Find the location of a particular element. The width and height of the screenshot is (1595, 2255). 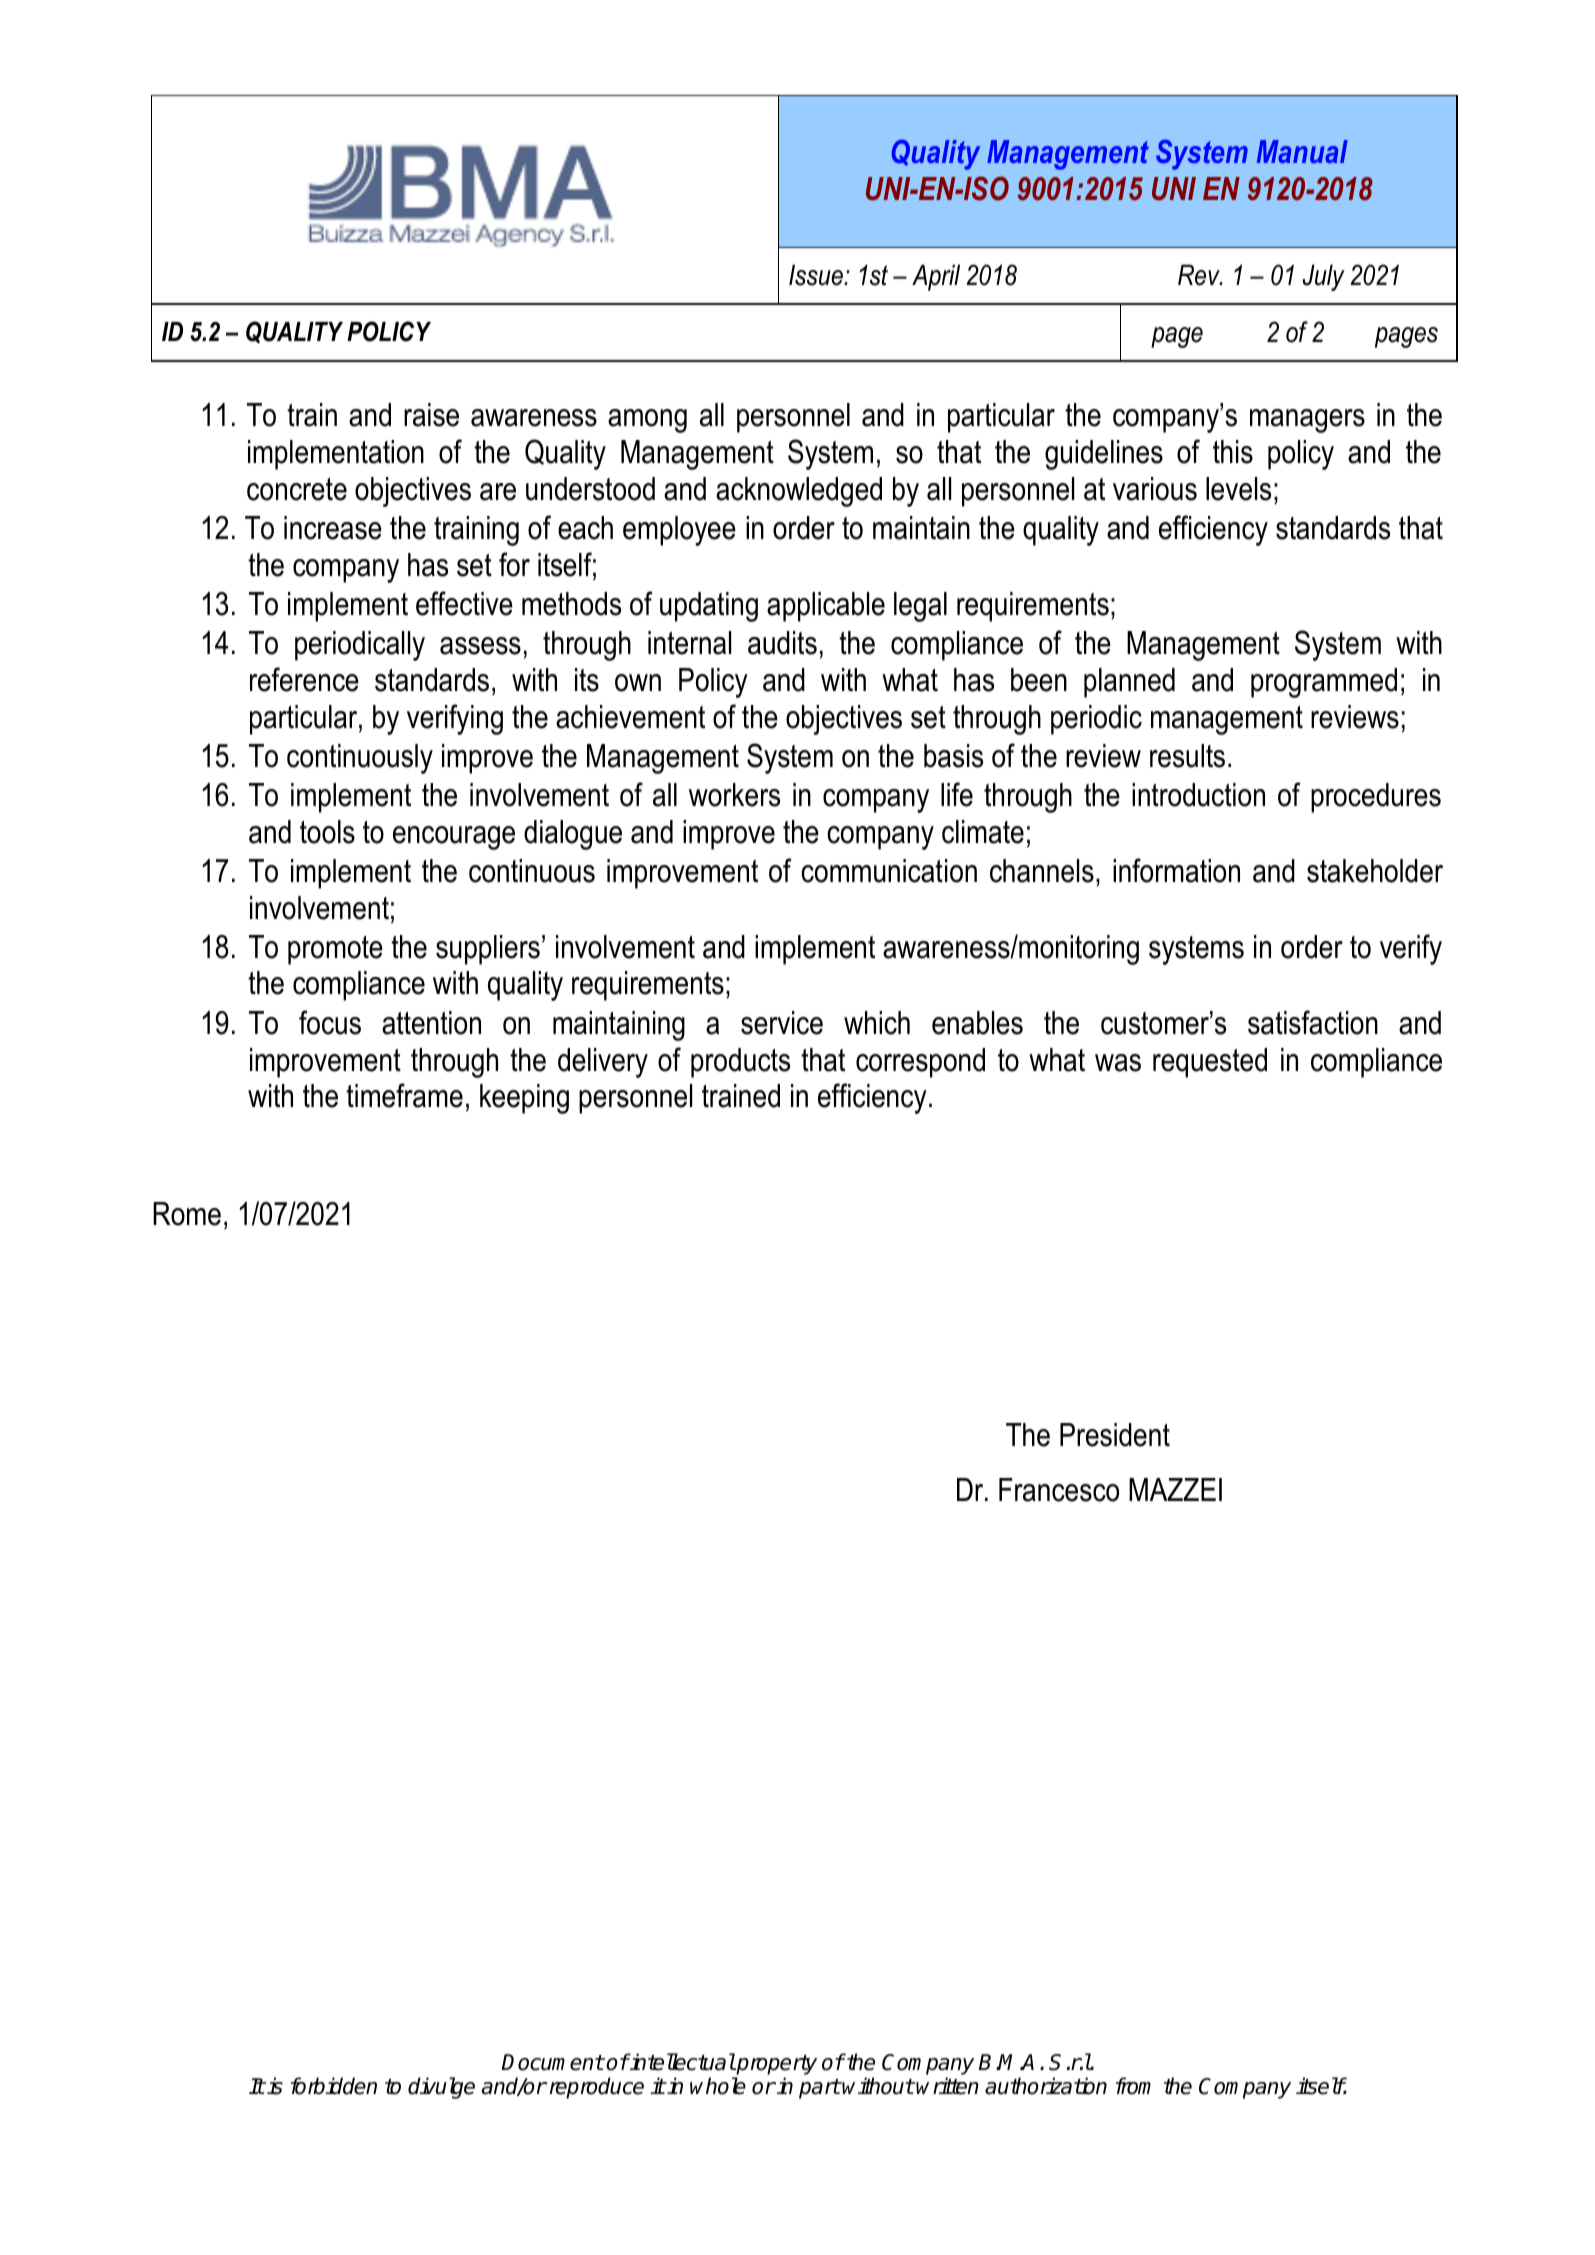

Issue is located at coordinates (817, 275).
